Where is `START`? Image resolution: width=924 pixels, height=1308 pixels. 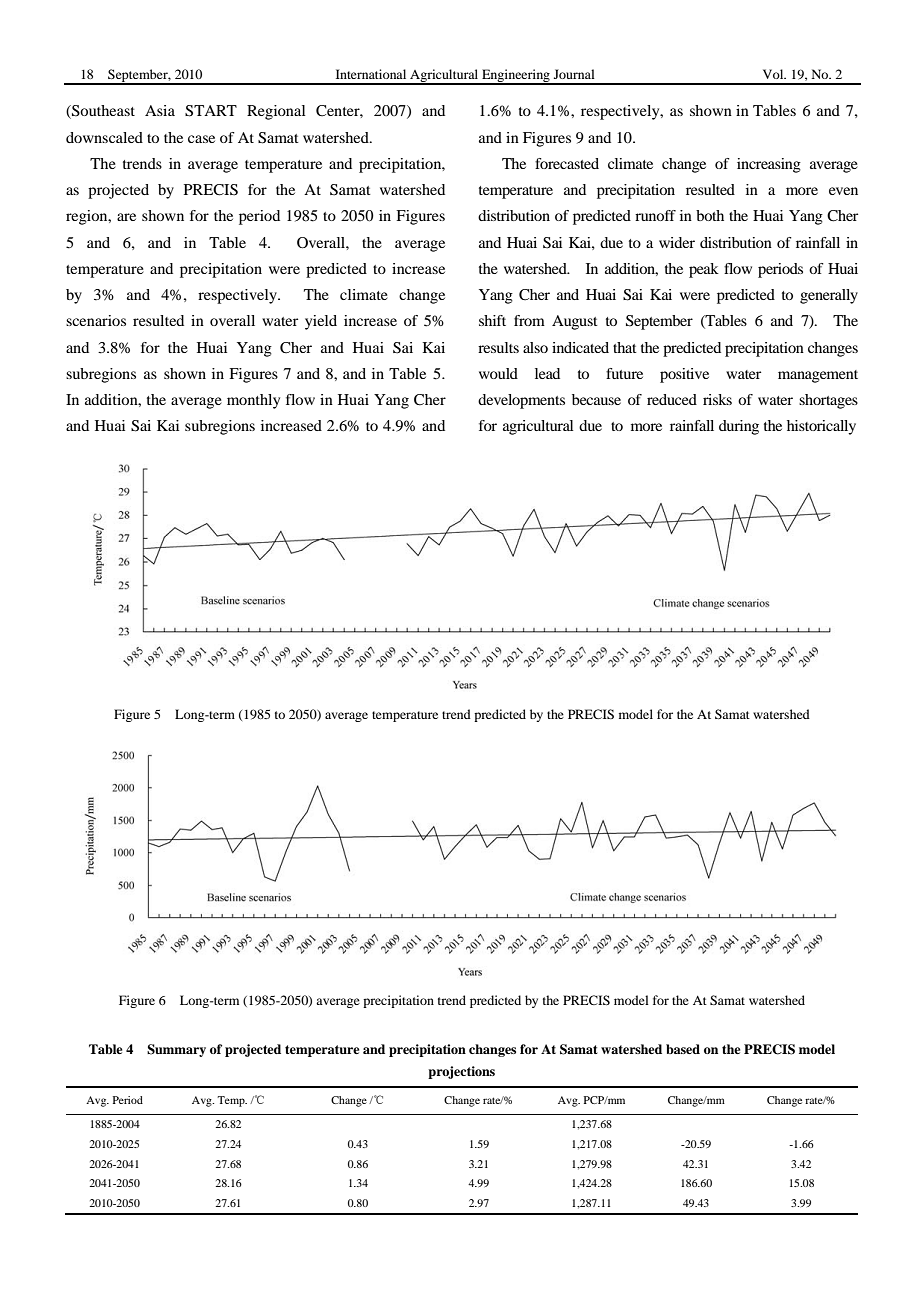
START is located at coordinates (211, 111).
